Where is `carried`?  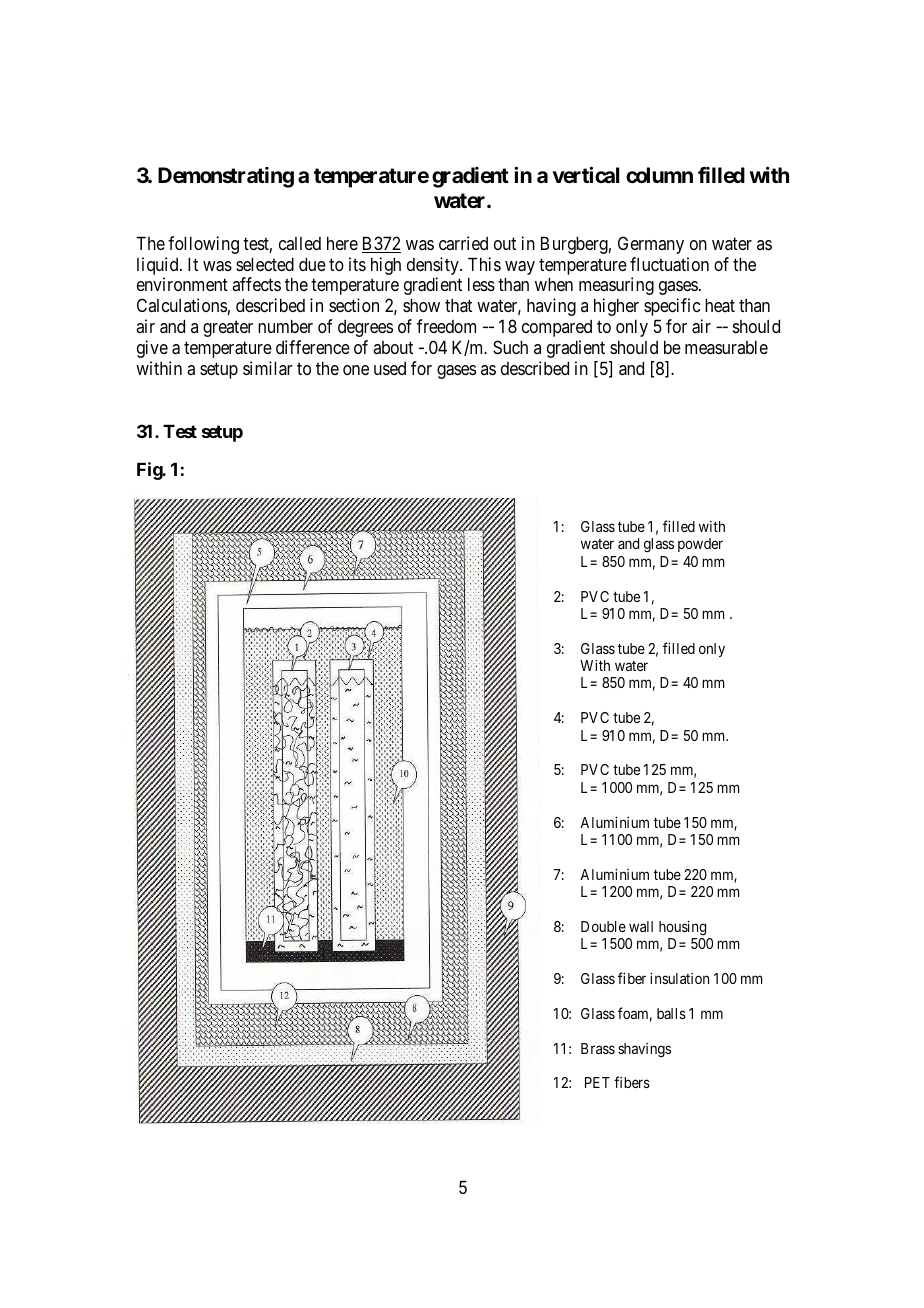 carried is located at coordinates (463, 243).
